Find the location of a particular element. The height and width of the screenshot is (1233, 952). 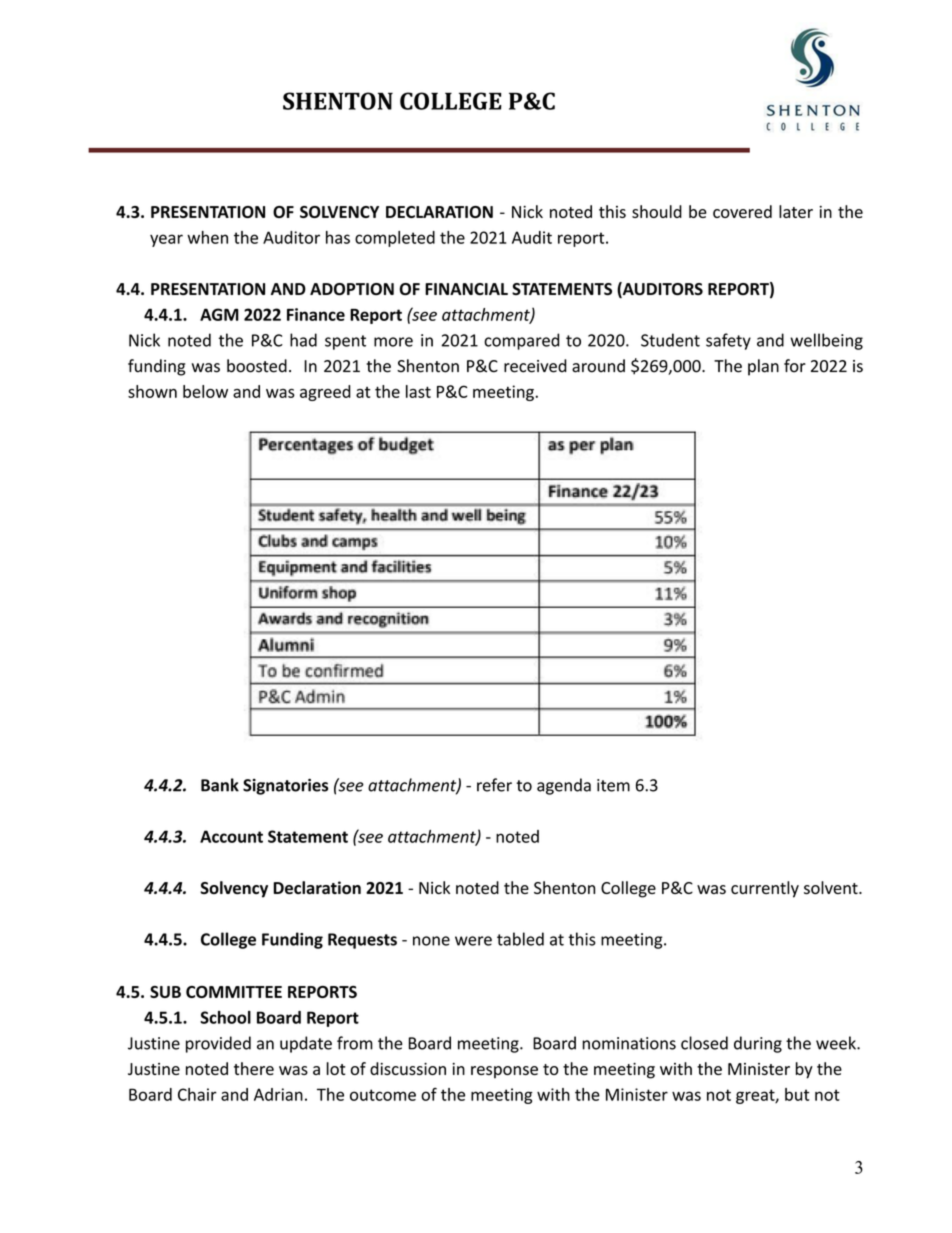

during is located at coordinates (758, 1044).
